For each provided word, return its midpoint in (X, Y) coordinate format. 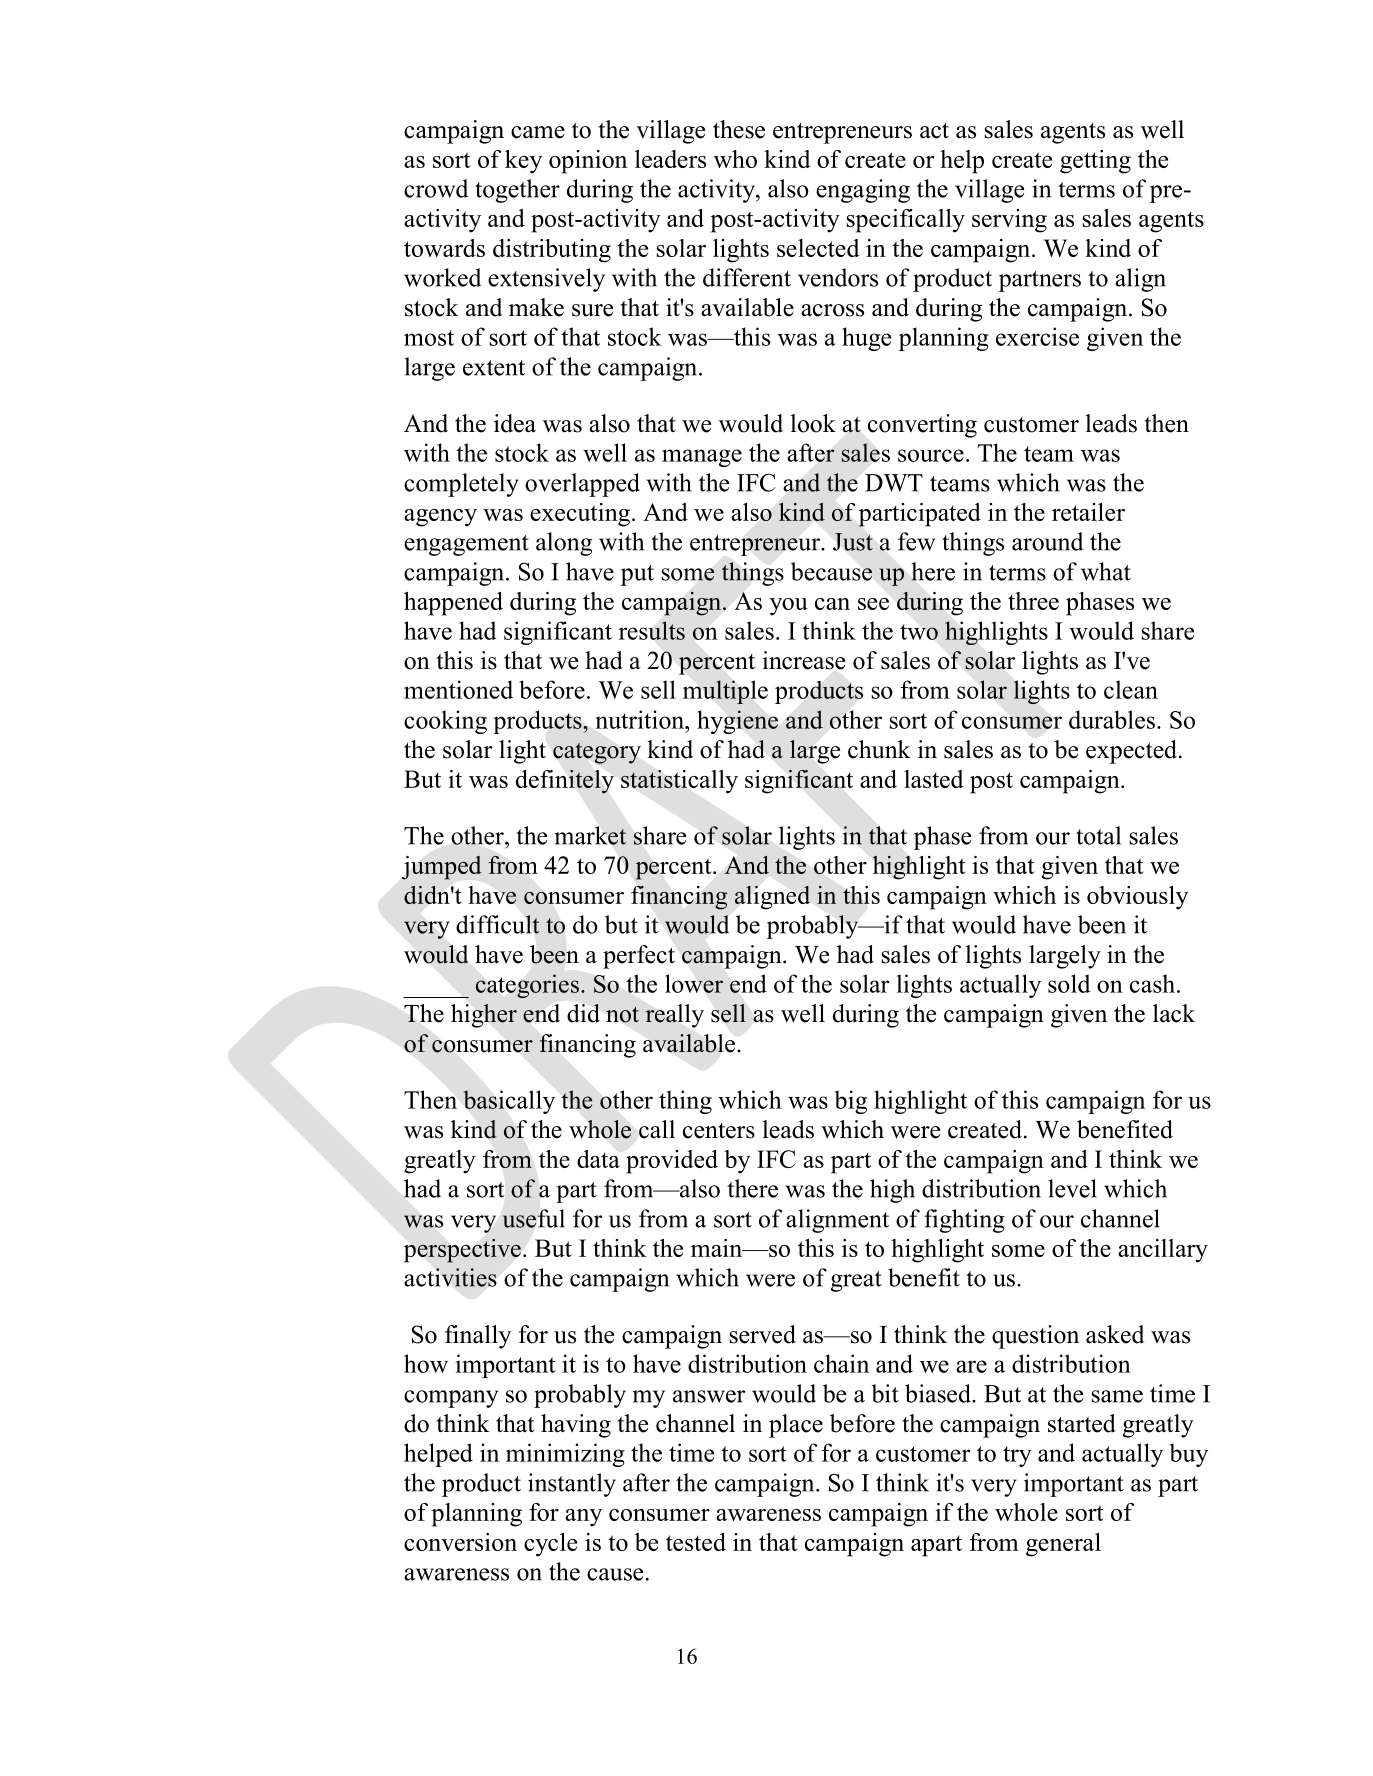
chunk (879, 749)
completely (461, 485)
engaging (863, 191)
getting (1095, 162)
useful (533, 1218)
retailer (1088, 512)
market (590, 835)
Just (853, 542)
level (1072, 1188)
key (523, 162)
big (851, 1102)
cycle (550, 1545)
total (1098, 835)
